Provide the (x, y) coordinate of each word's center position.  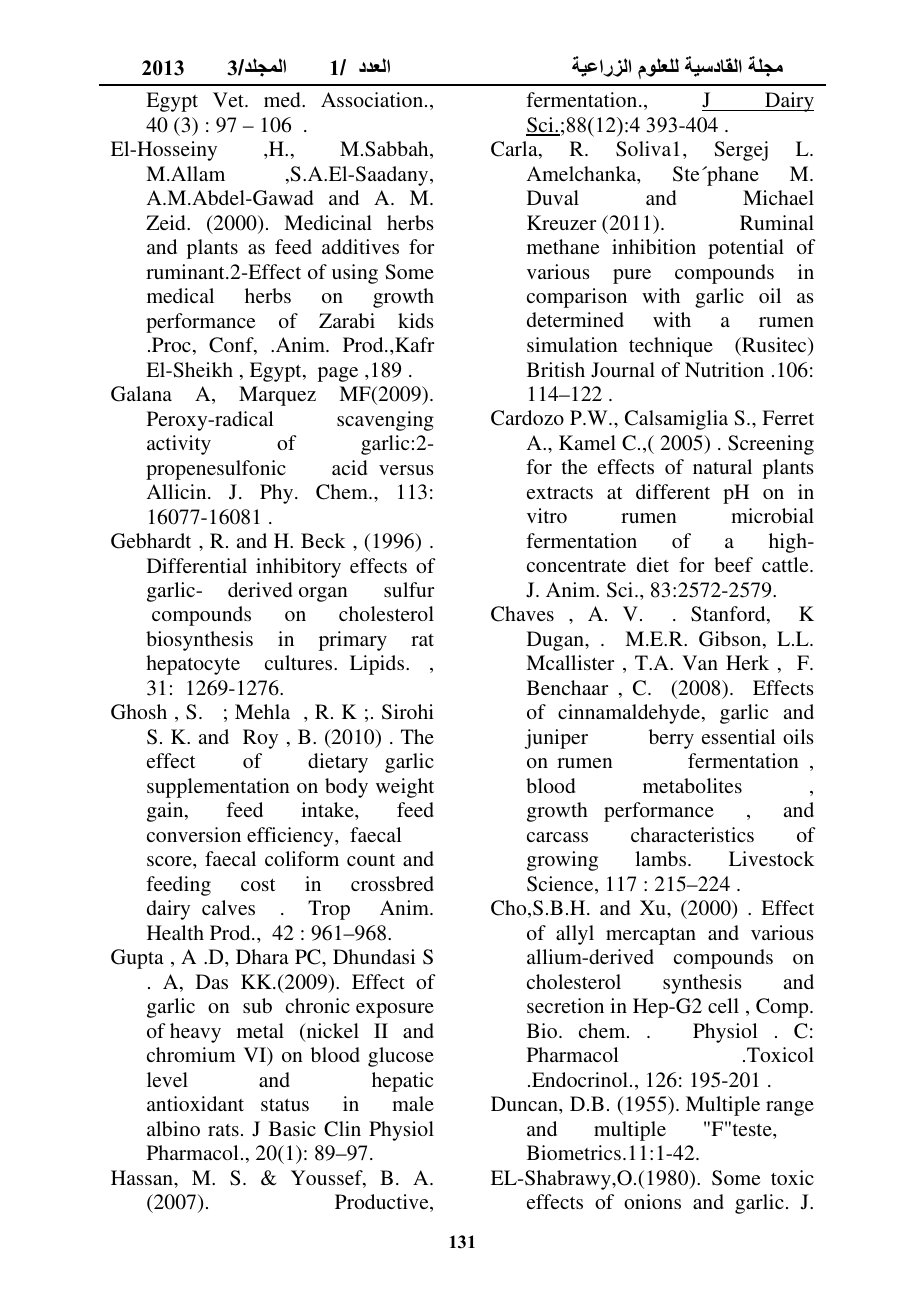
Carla (515, 150)
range (790, 1108)
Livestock (771, 858)
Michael (778, 197)
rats (223, 1130)
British (556, 369)
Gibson (731, 640)
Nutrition (724, 369)
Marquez (277, 396)
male (413, 1103)
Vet (229, 99)
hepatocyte (193, 665)
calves (228, 907)
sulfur (409, 589)
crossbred (392, 883)
